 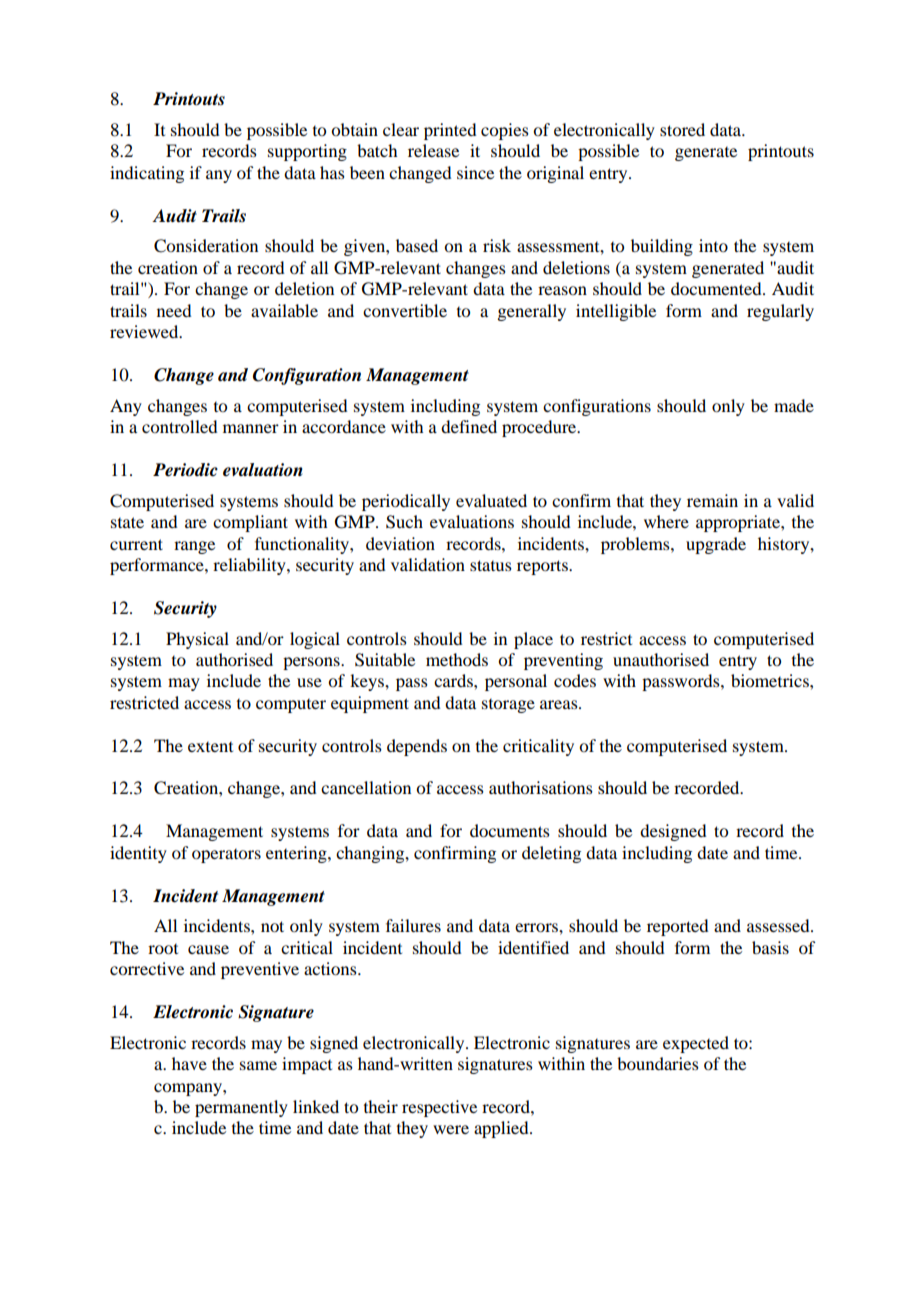 What do you see at coordinates (179, 426) in the screenshot?
I see `controlled` at bounding box center [179, 426].
